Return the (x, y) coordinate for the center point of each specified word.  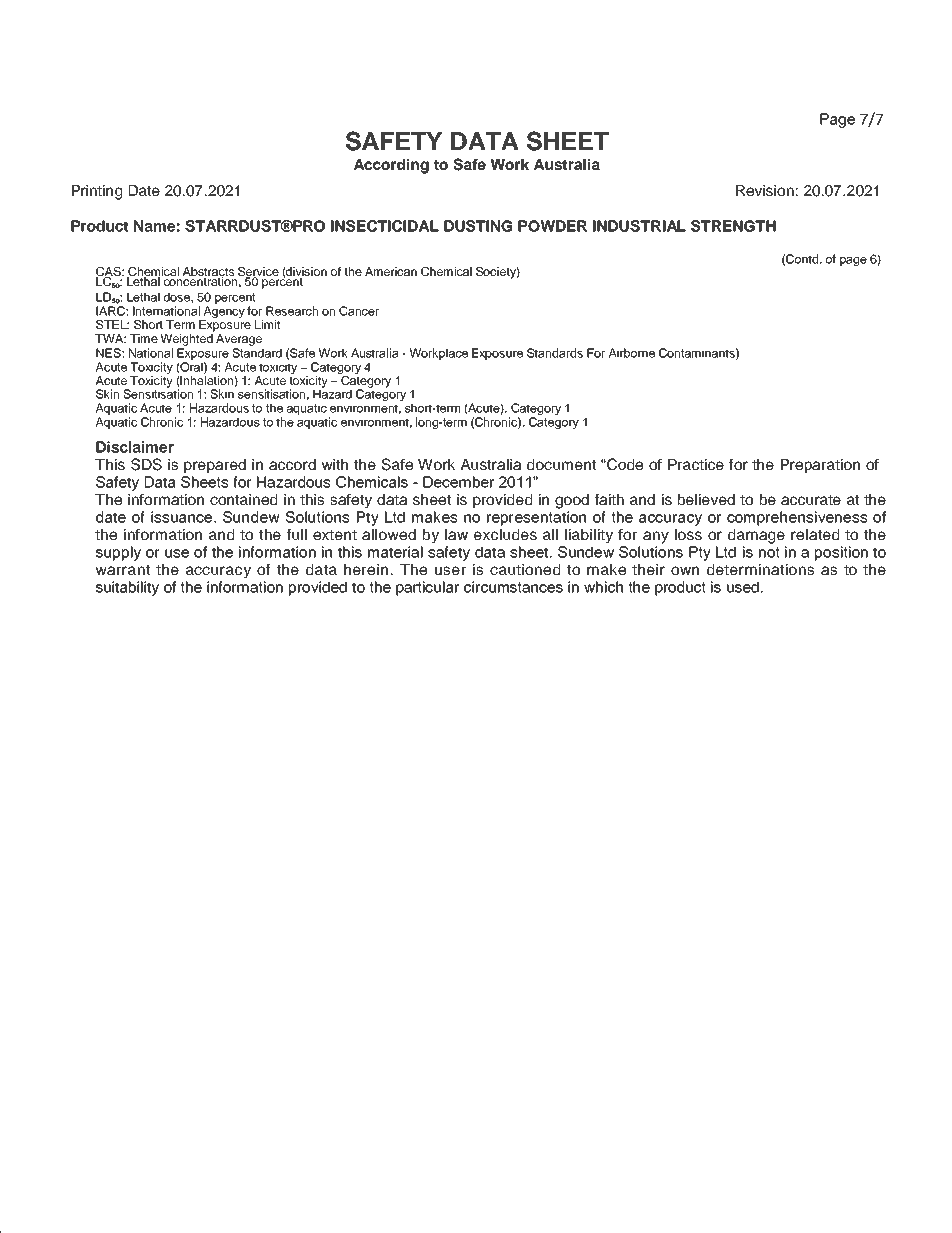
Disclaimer (135, 447)
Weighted (187, 340)
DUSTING (478, 226)
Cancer (359, 311)
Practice (696, 464)
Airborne (632, 353)
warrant (123, 570)
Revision (765, 190)
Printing (97, 192)
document (561, 464)
